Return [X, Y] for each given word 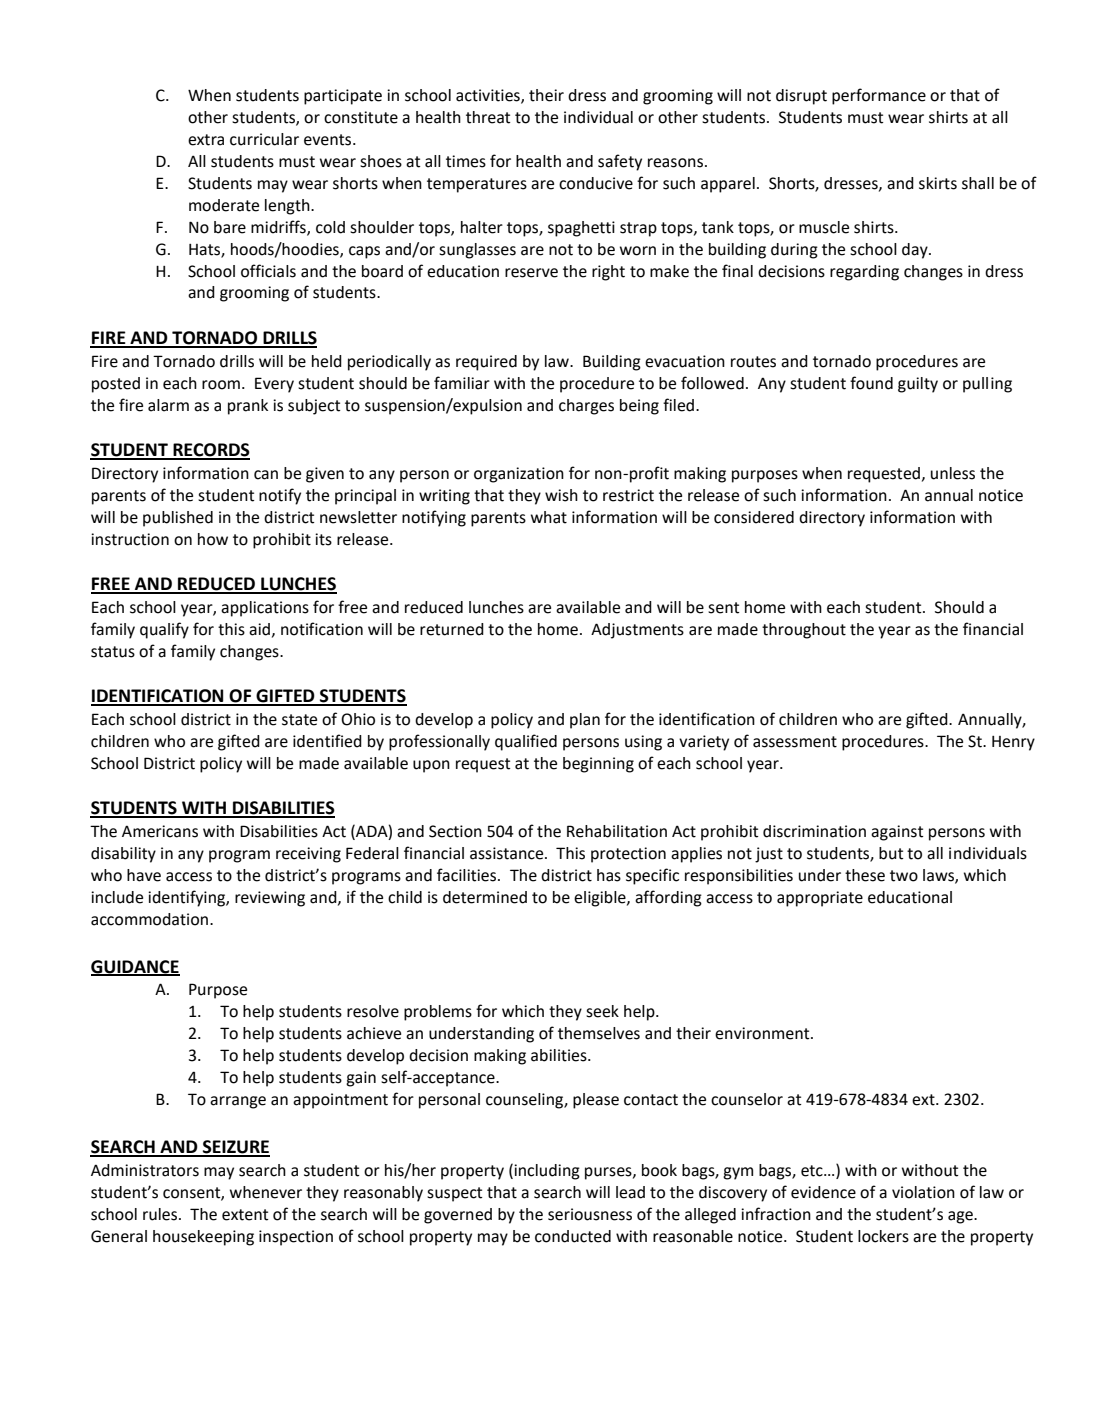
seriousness [590, 1214]
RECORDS [210, 451]
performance [879, 96]
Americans [160, 831]
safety [620, 162]
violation [923, 1192]
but [891, 853]
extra [206, 140]
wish [561, 495]
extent [245, 1215]
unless [953, 473]
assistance [508, 853]
